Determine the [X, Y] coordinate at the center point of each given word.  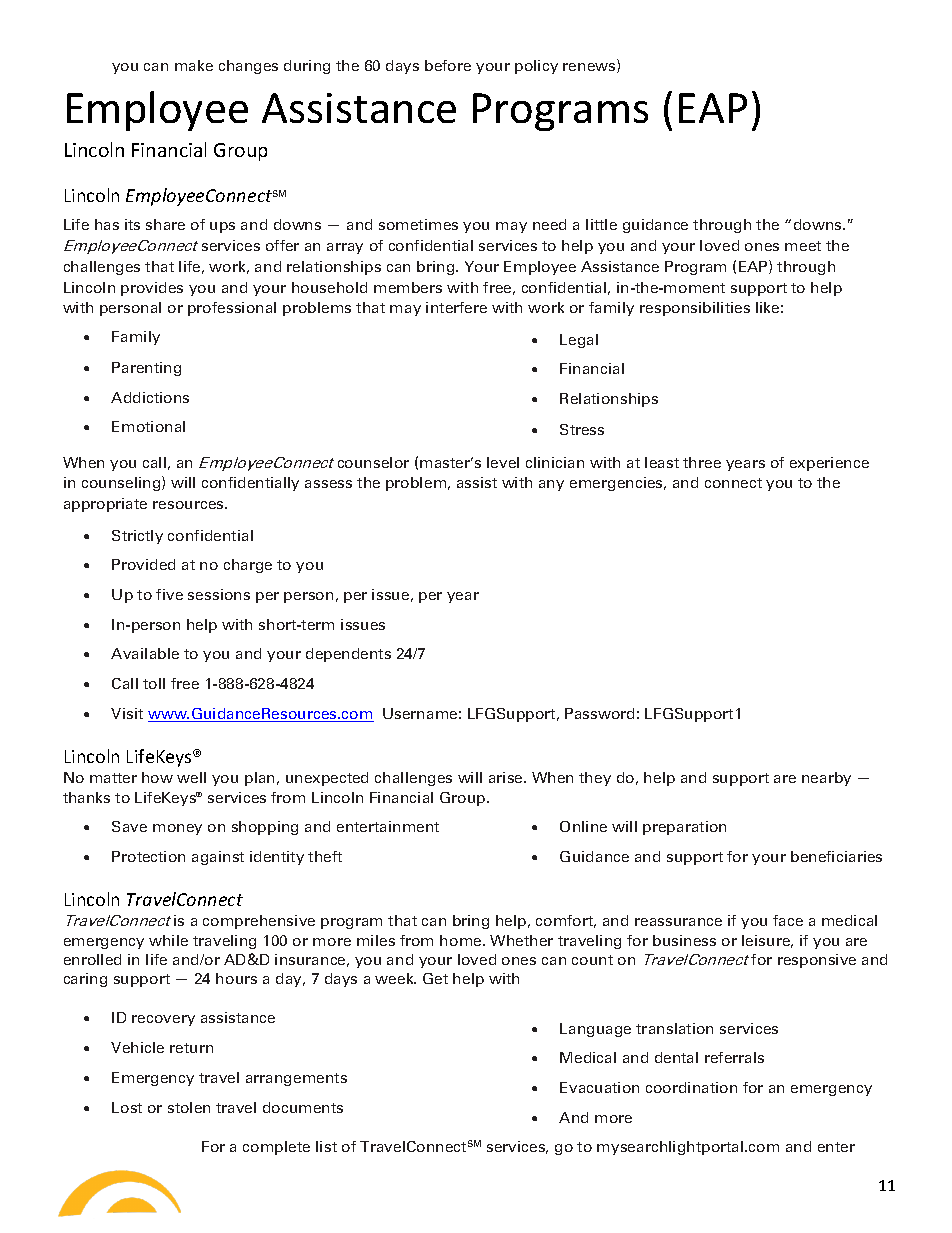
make [194, 65]
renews [590, 68]
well [191, 777]
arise [507, 777]
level [503, 462]
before [448, 65]
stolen [189, 1107]
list [326, 1146]
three [702, 462]
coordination [691, 1087]
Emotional [148, 426]
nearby [826, 779]
